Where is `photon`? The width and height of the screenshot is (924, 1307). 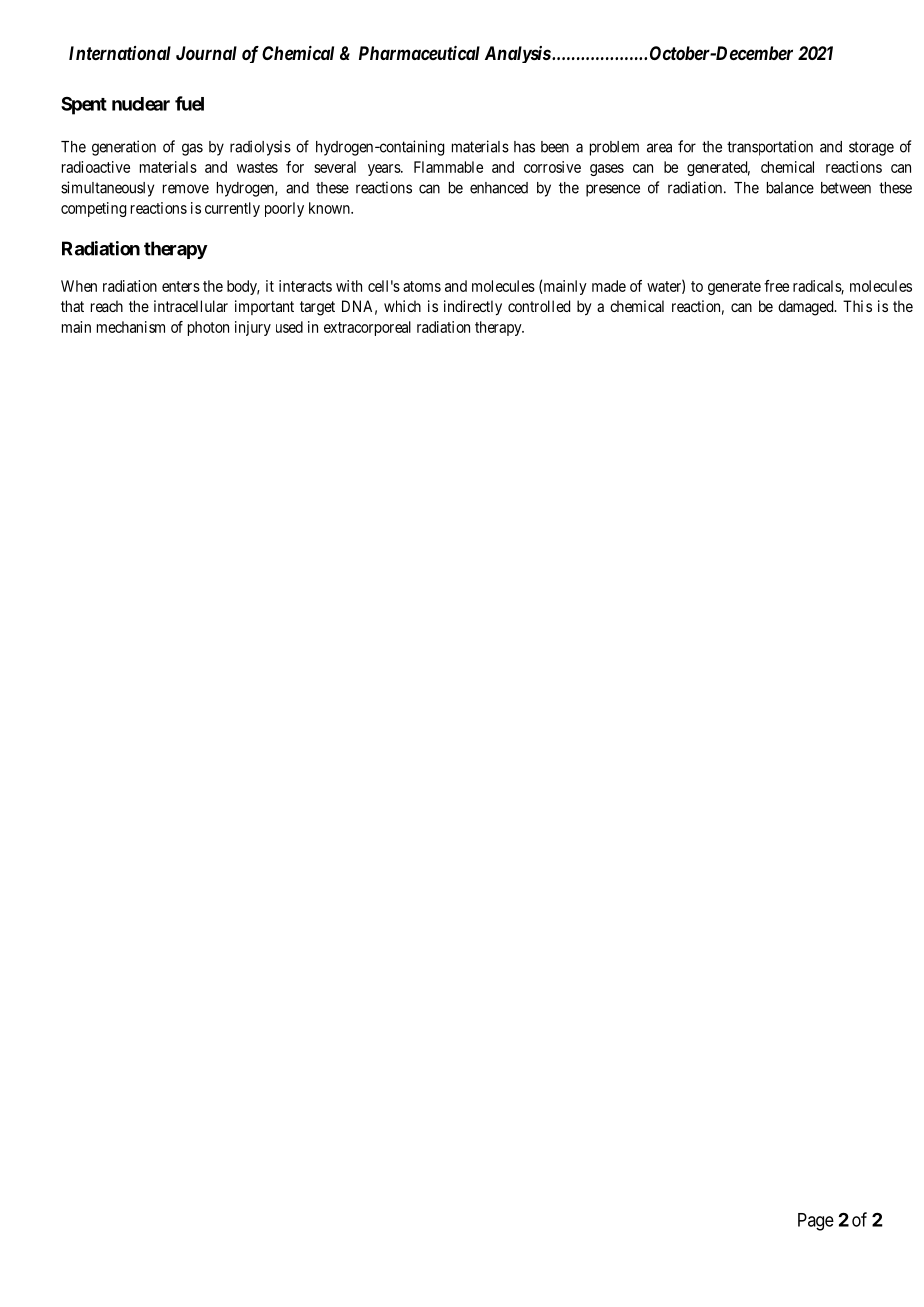
photon is located at coordinates (208, 328).
